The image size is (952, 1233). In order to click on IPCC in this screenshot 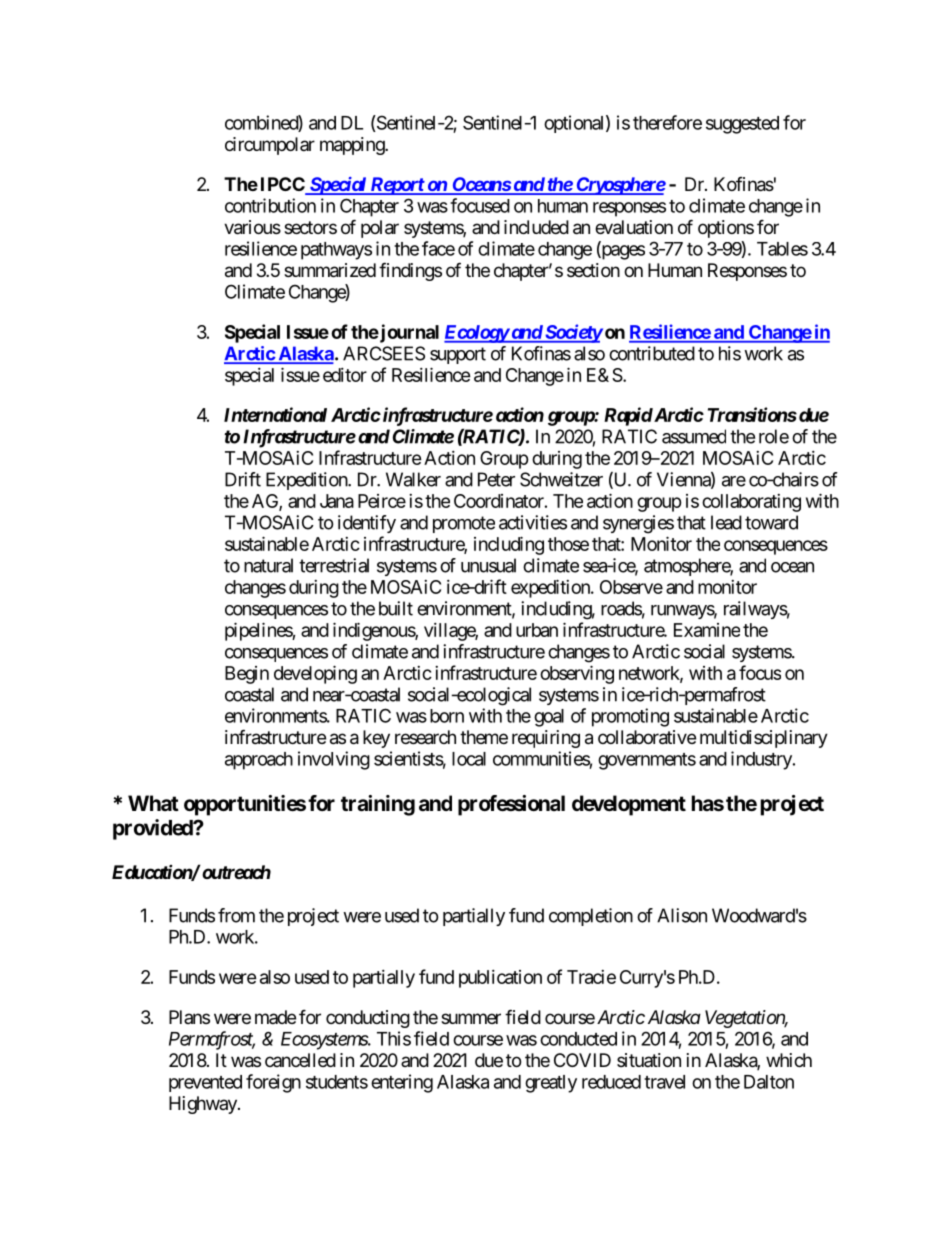, I will do `click(284, 185)`.
